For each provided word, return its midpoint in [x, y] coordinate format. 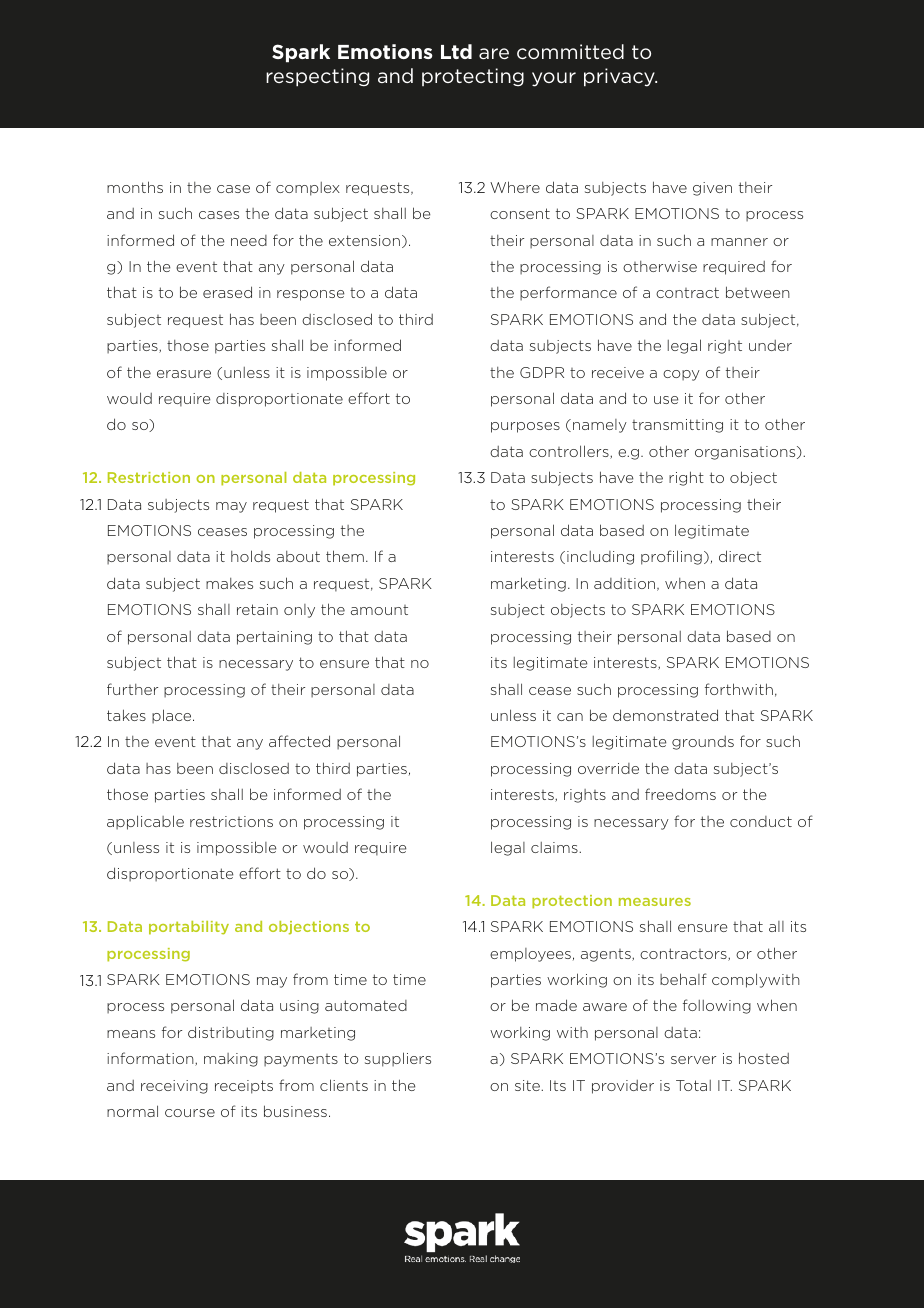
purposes [525, 427]
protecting [473, 77]
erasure [184, 374]
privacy [620, 77]
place [173, 716]
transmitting [677, 426]
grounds [703, 743]
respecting [317, 77]
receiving [174, 1087]
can [570, 717]
